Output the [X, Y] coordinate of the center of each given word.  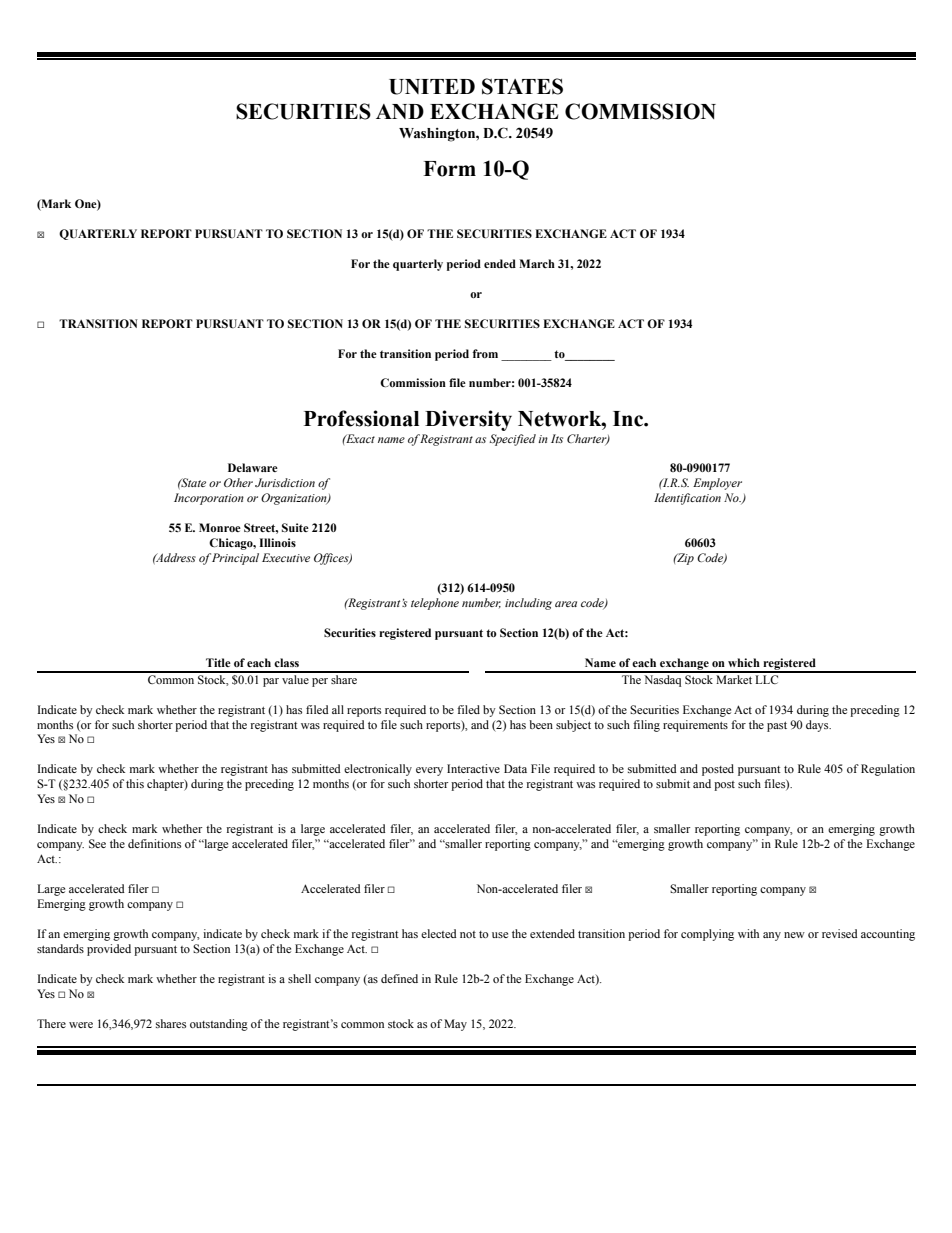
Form [449, 169]
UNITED [432, 87]
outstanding [219, 1025]
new [794, 935]
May [455, 1025]
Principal [235, 559]
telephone [435, 604]
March [537, 263]
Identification [687, 499]
